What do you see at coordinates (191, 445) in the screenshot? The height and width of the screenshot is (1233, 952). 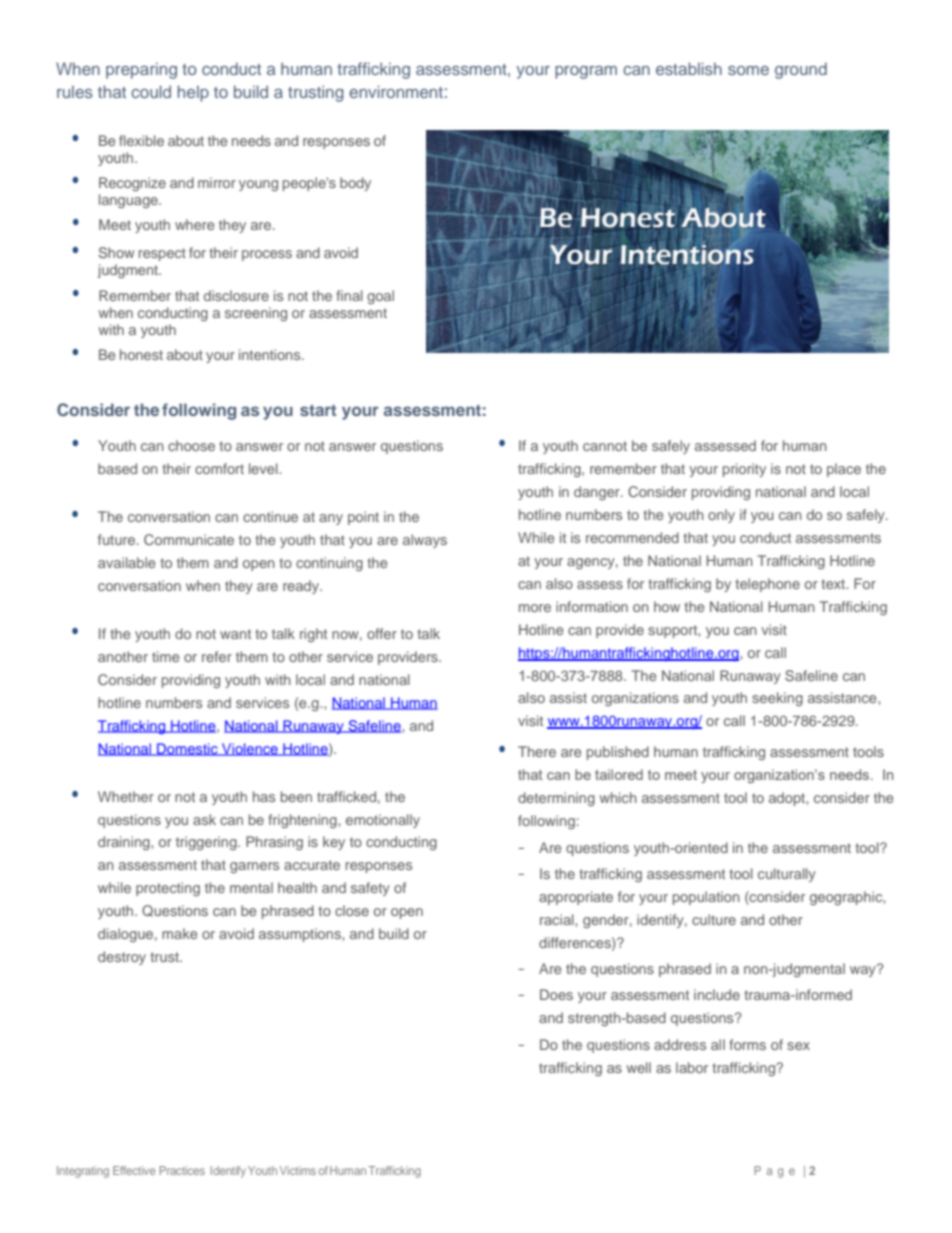 I see `choose` at bounding box center [191, 445].
